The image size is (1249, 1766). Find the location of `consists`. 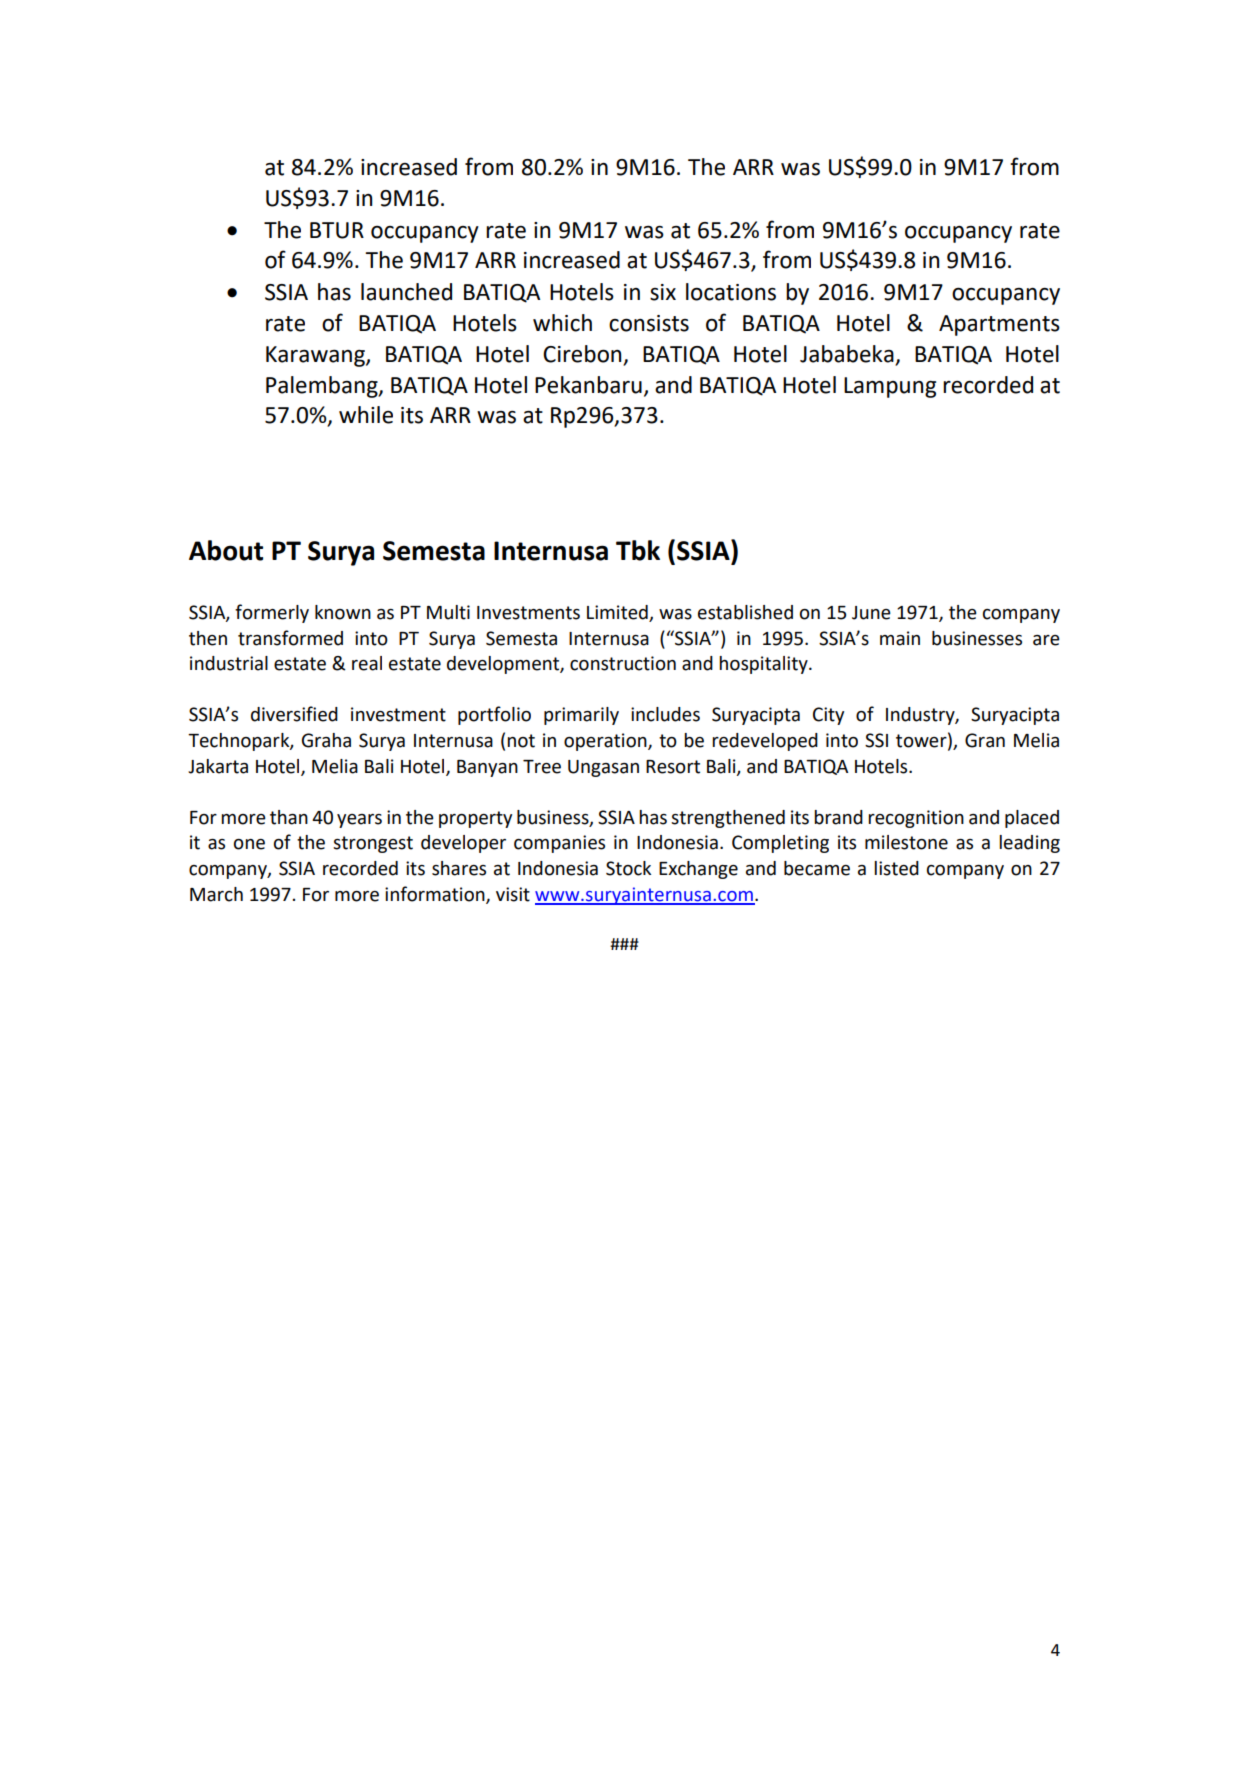

consists is located at coordinates (649, 323).
